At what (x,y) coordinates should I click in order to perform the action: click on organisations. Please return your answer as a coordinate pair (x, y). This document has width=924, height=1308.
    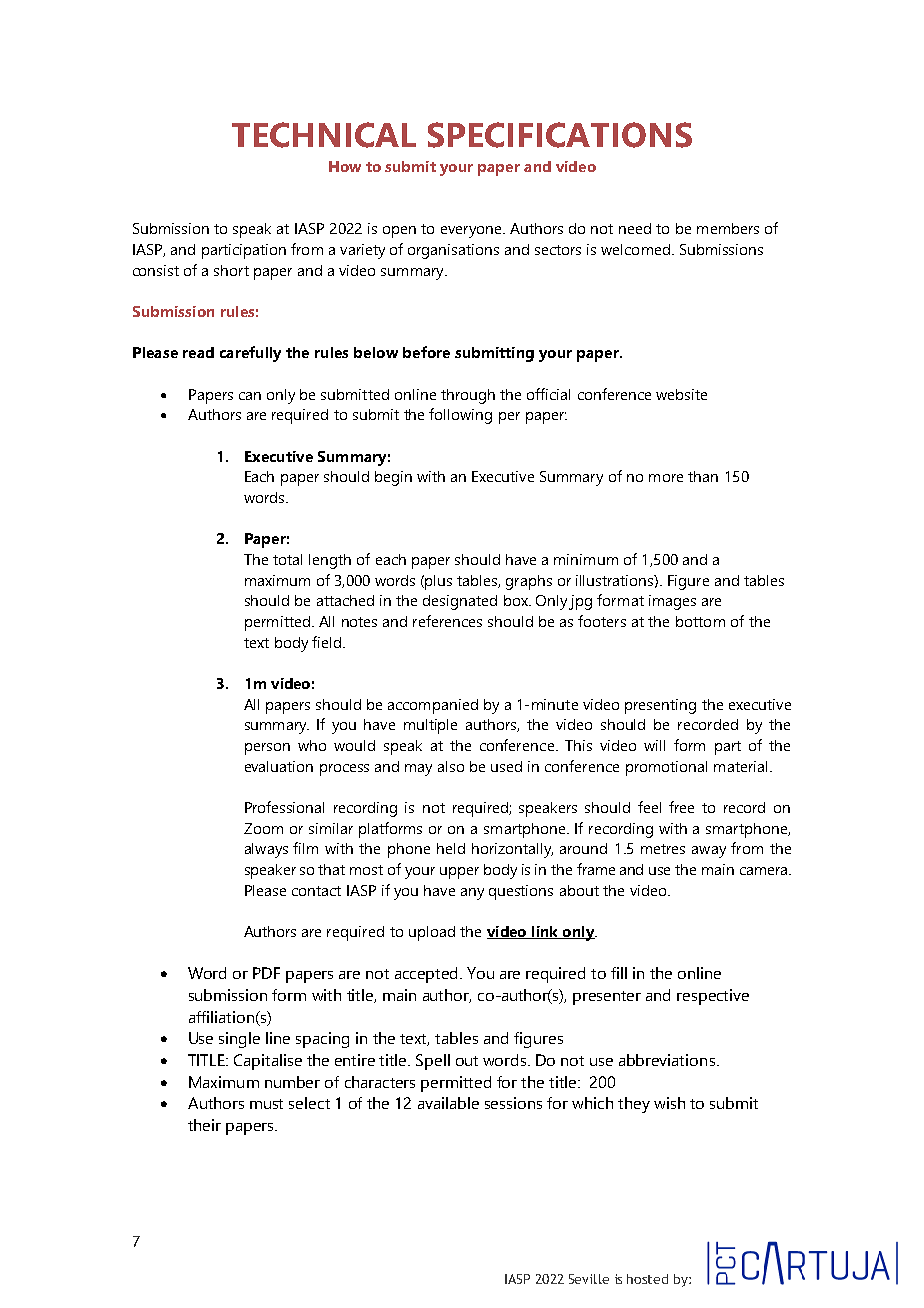
    Looking at the image, I should click on (453, 251).
